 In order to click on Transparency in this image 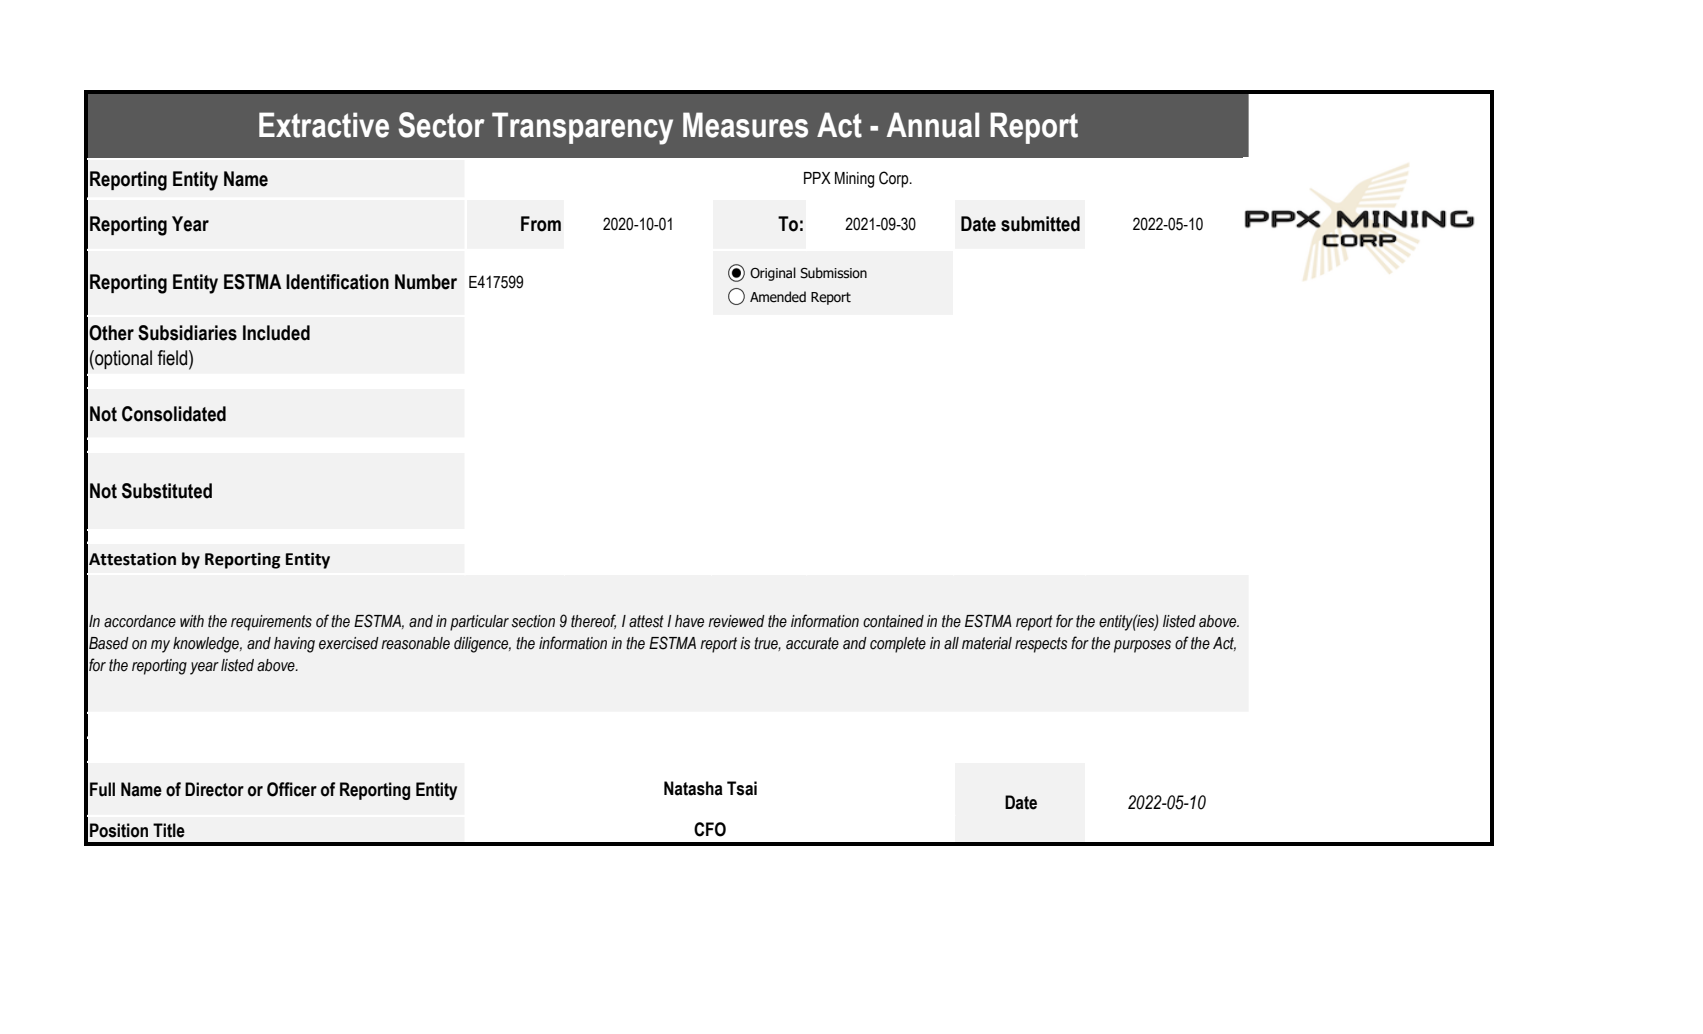, I will do `click(582, 128)`.
